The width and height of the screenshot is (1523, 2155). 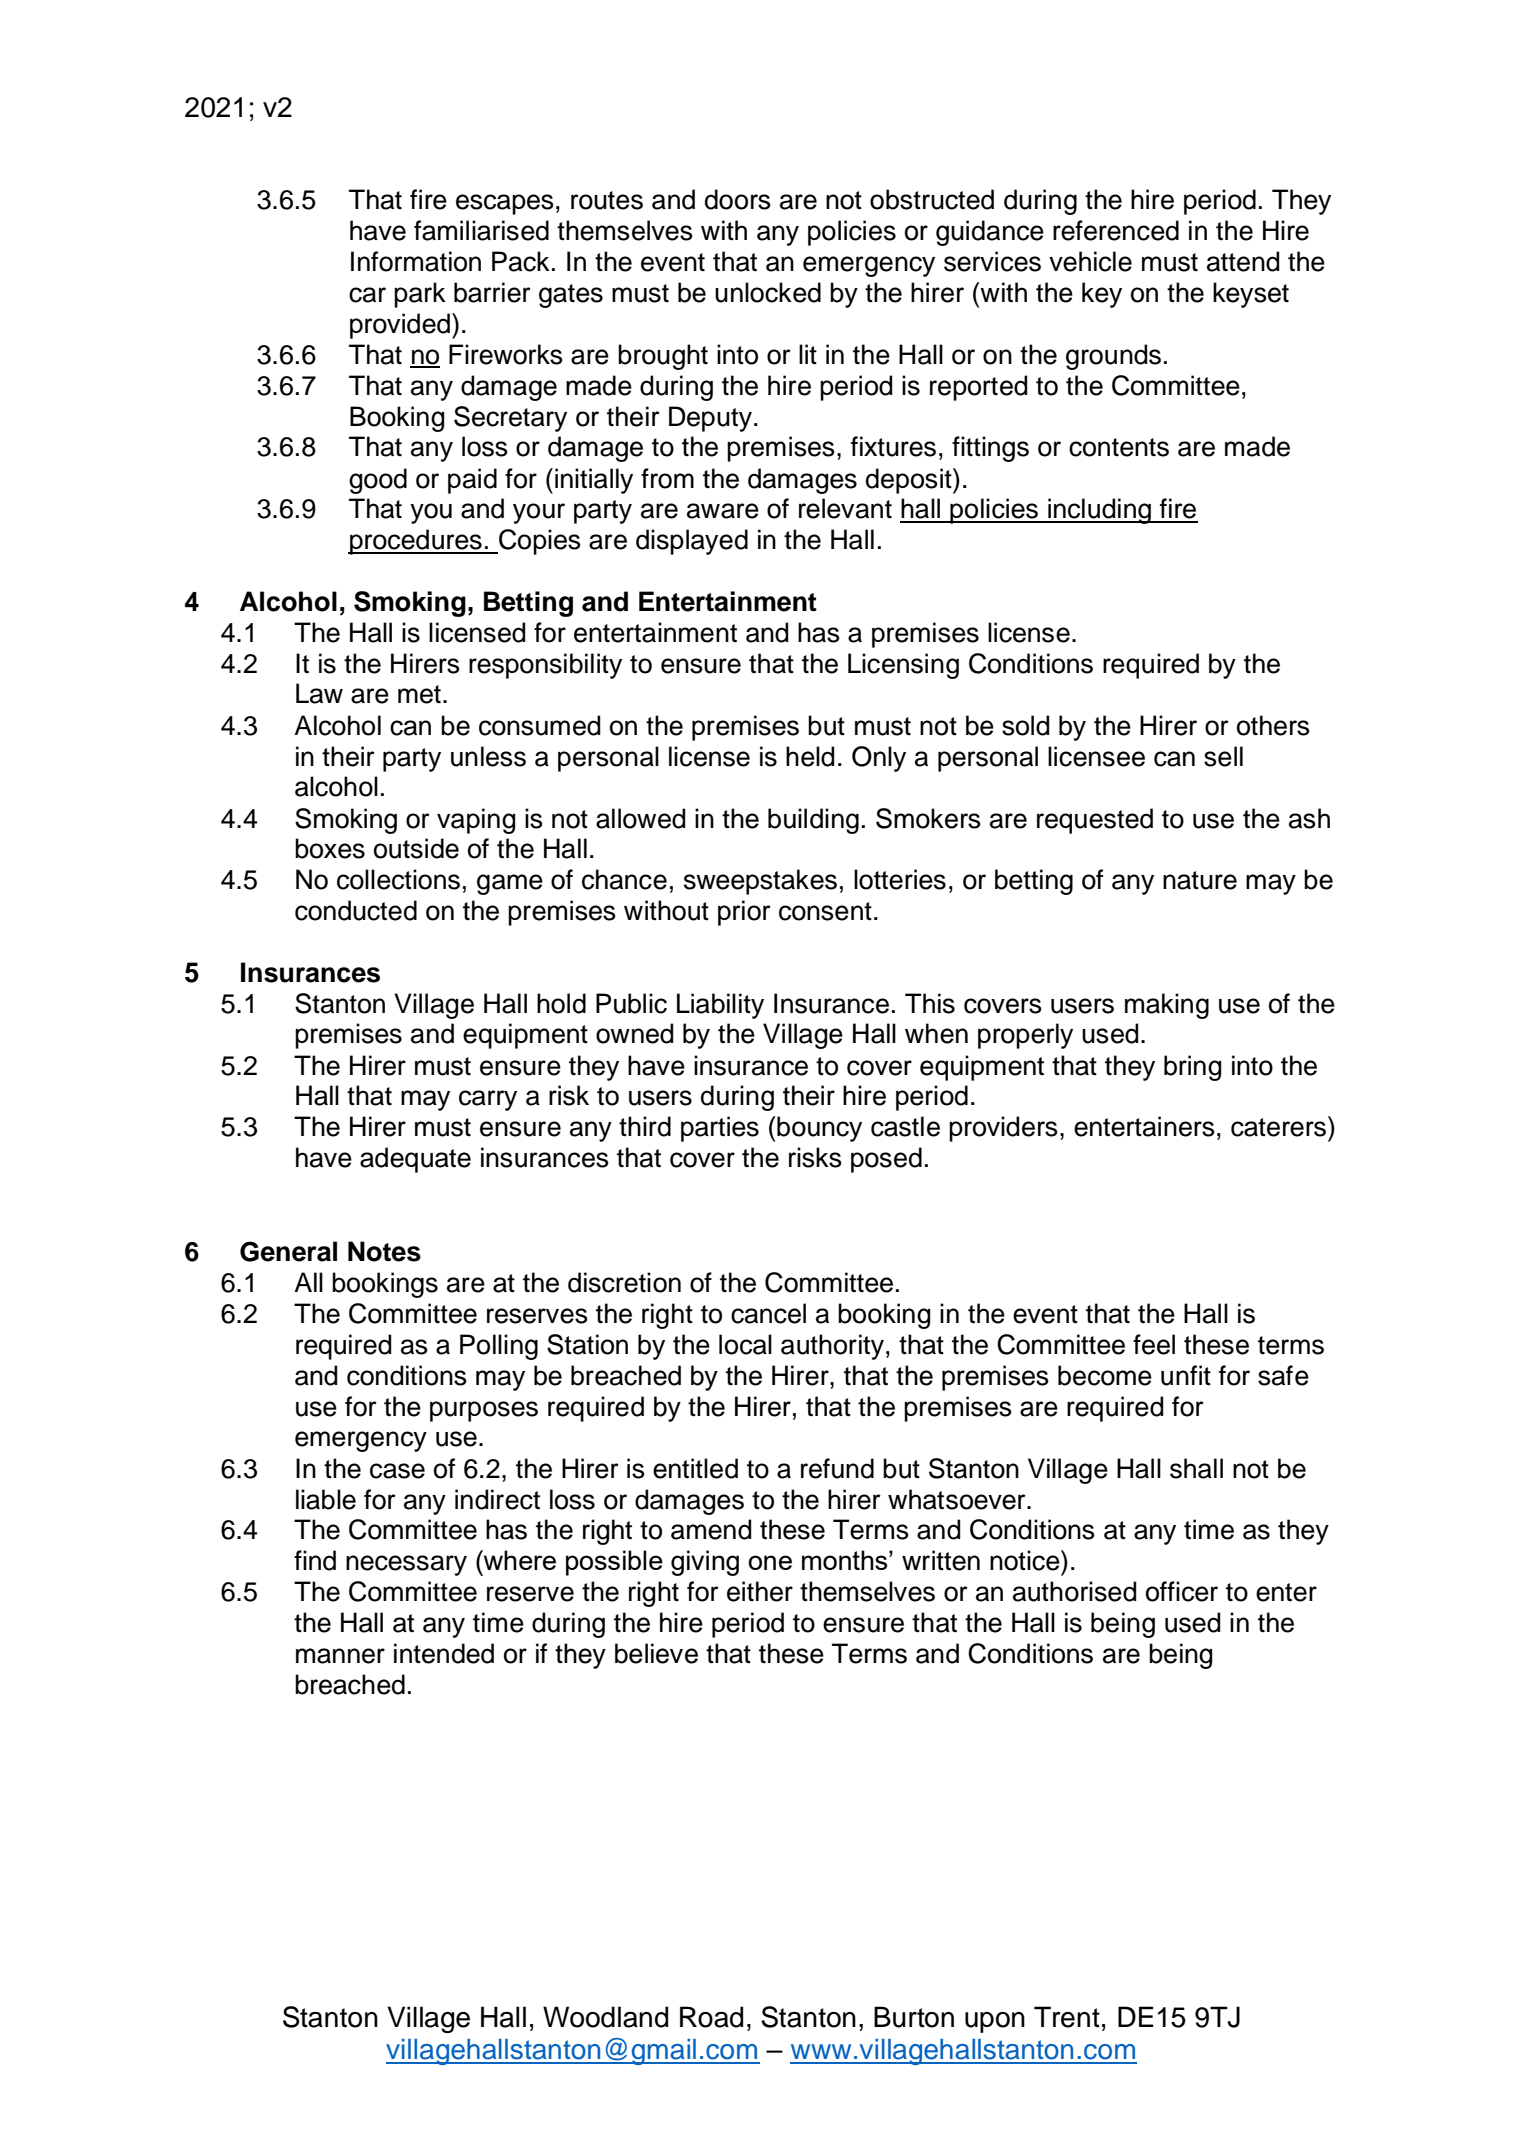 What do you see at coordinates (819, 1129) in the screenshot?
I see `bouncy` at bounding box center [819, 1129].
